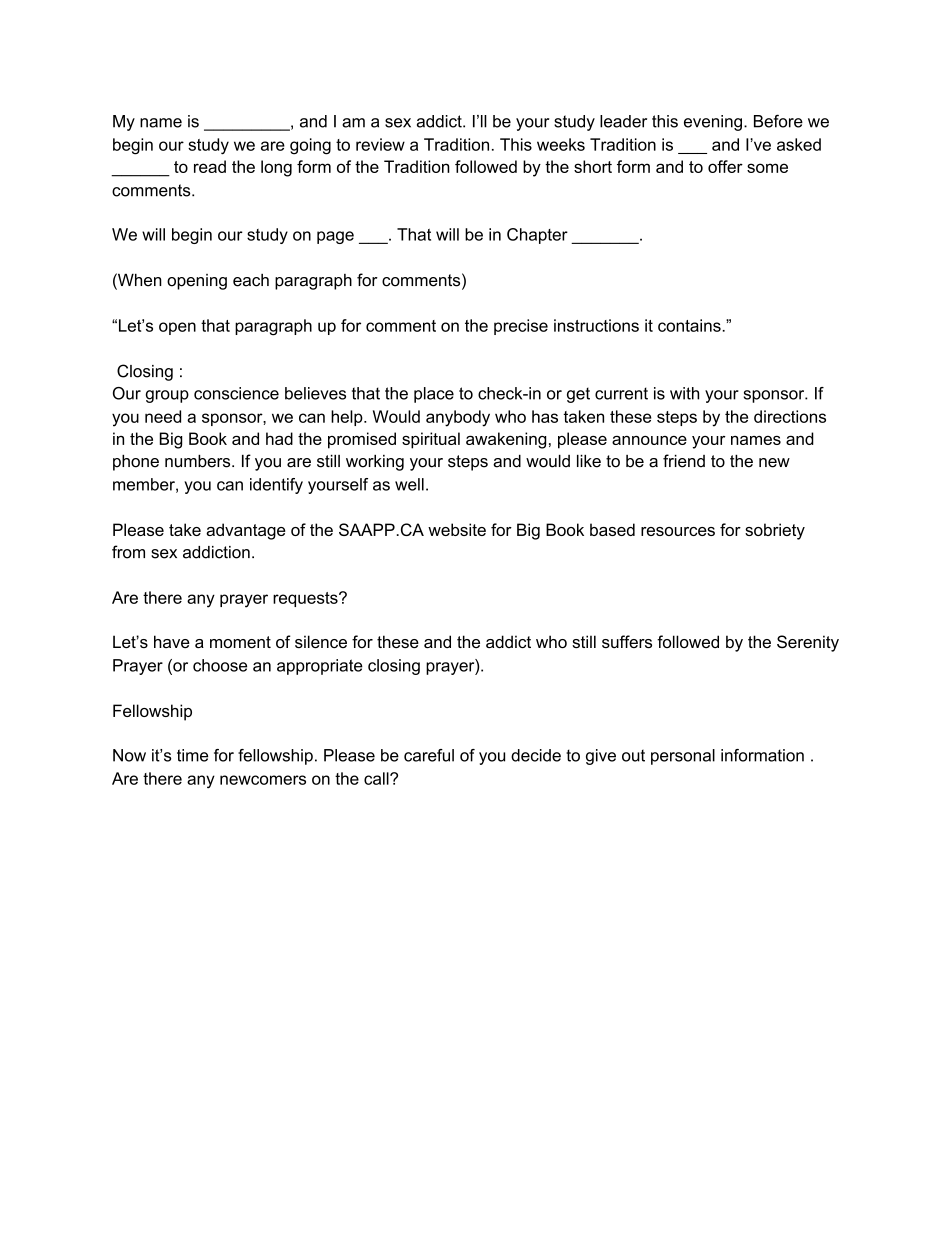 This screenshot has width=952, height=1233. Describe the element at coordinates (684, 461) in the screenshot. I see `friend` at that location.
